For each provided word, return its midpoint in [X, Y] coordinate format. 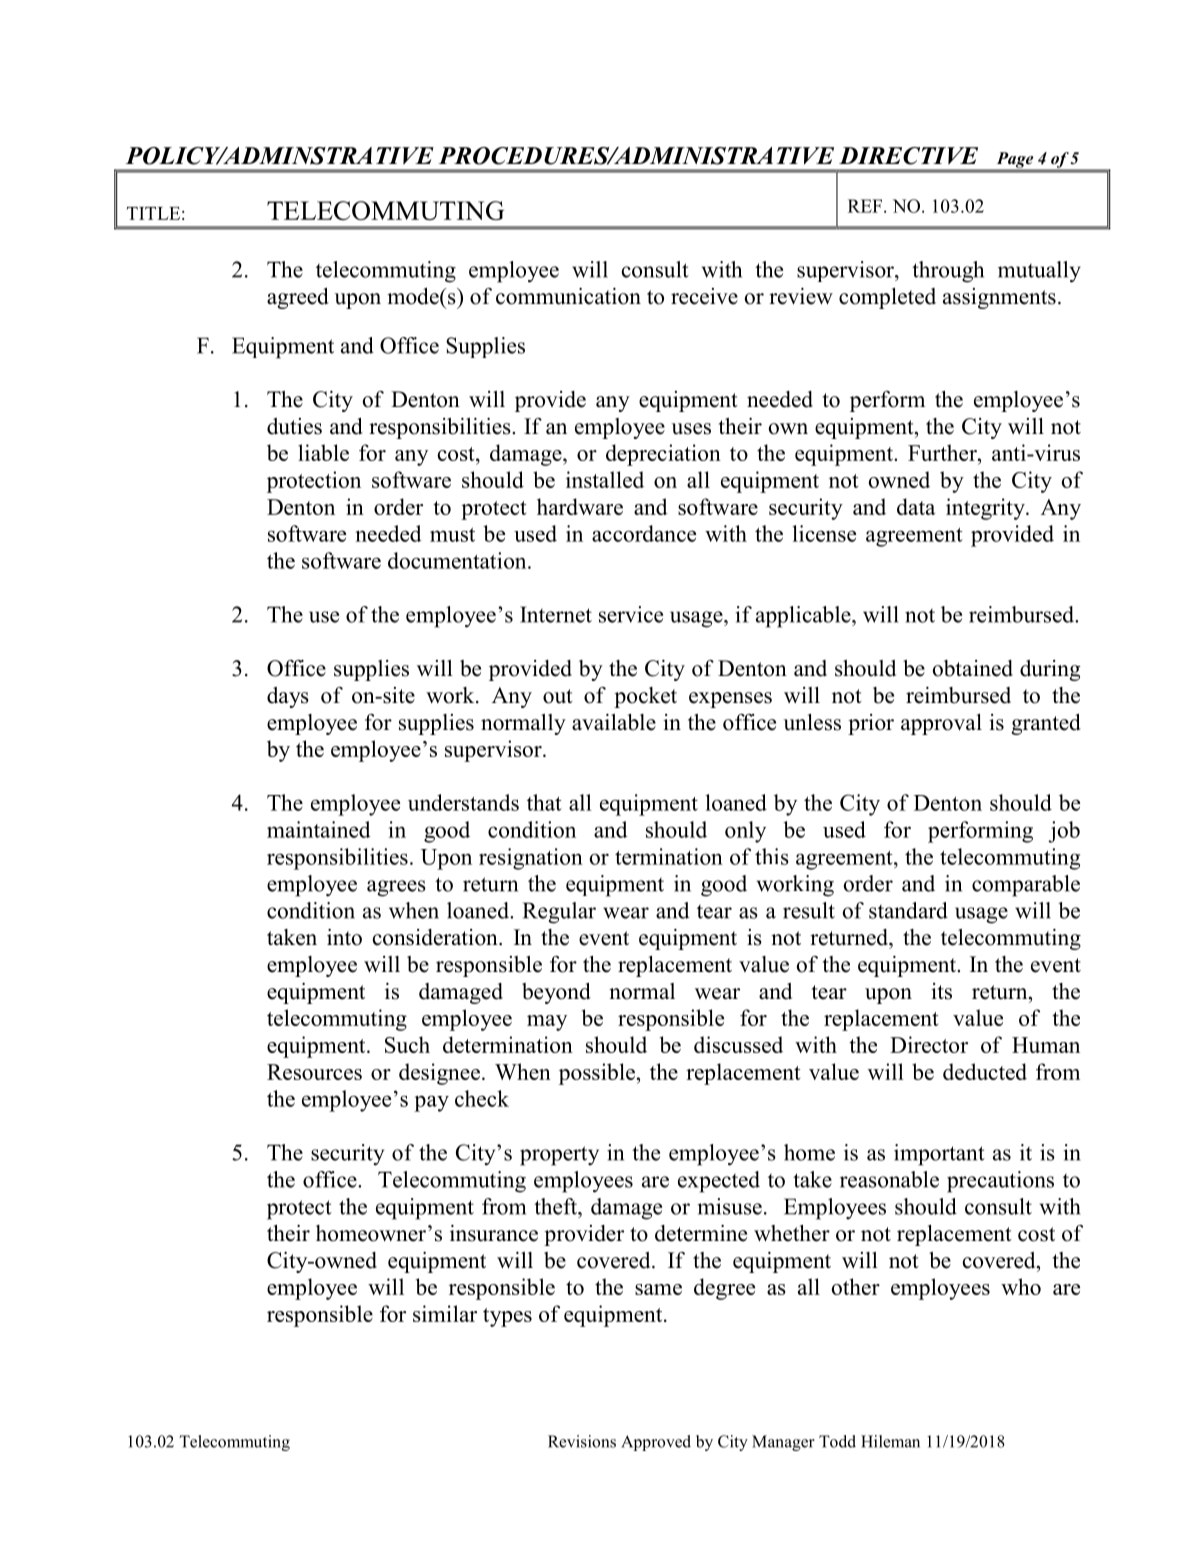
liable [323, 452]
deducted [985, 1071]
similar [445, 1313]
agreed [298, 298]
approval [941, 724]
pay [431, 1103]
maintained [319, 829]
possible [597, 1074]
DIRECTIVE [908, 156]
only [745, 832]
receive [704, 296]
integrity [986, 509]
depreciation [663, 455]
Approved [656, 1443]
